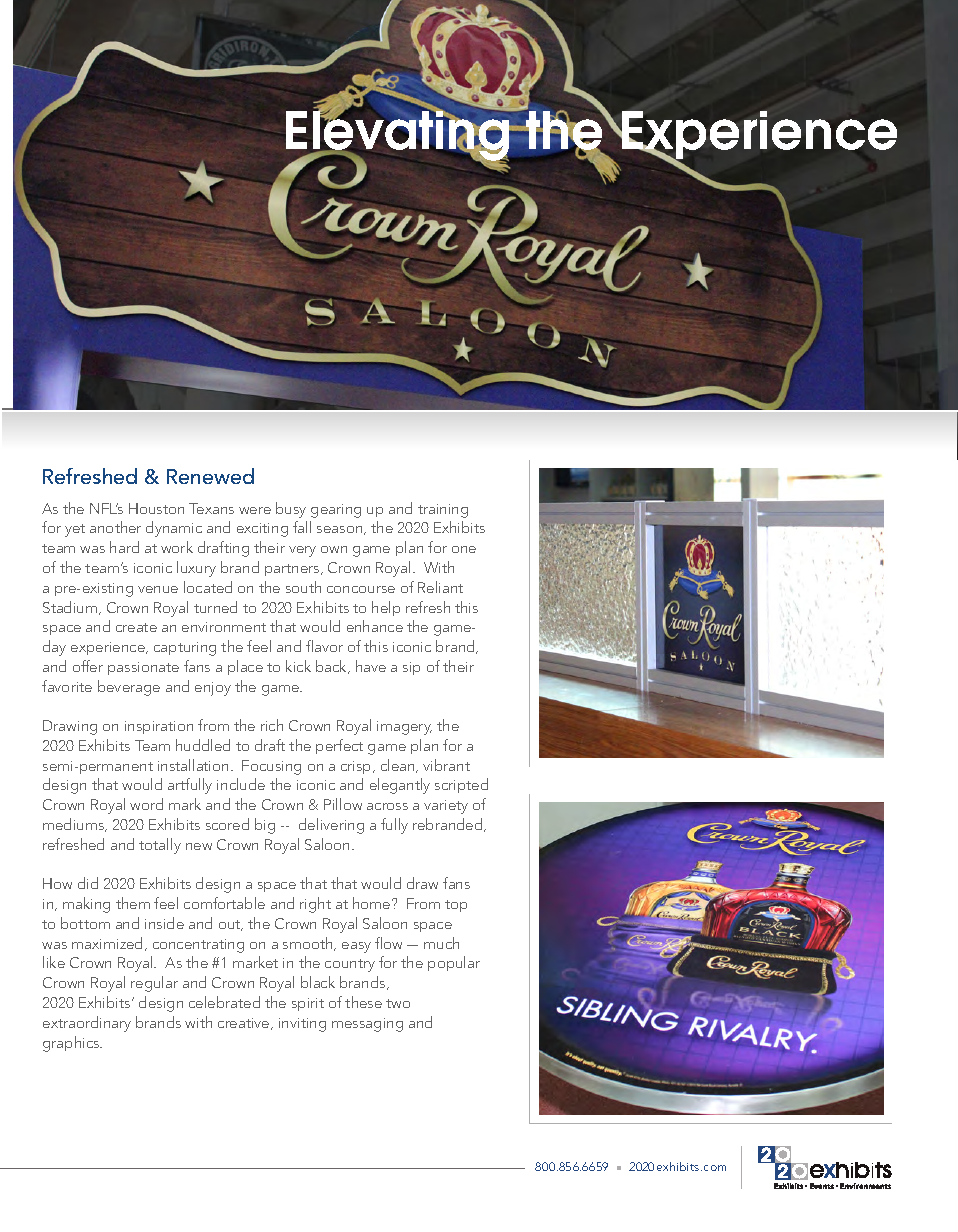 The width and height of the screenshot is (958, 1232). I want to click on Focusing, so click(271, 767).
